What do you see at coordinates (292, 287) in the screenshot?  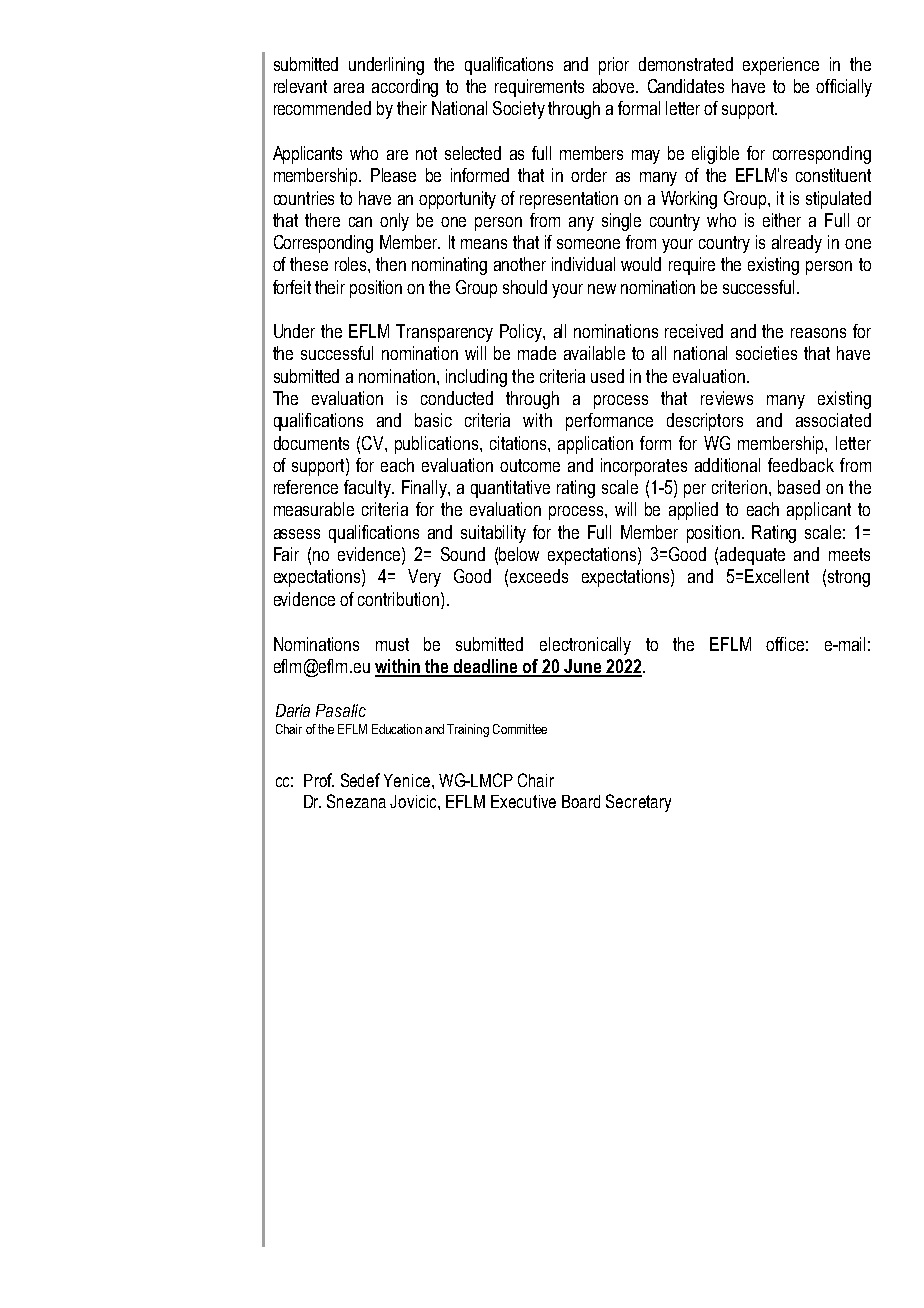 I see `forfeit` at bounding box center [292, 287].
